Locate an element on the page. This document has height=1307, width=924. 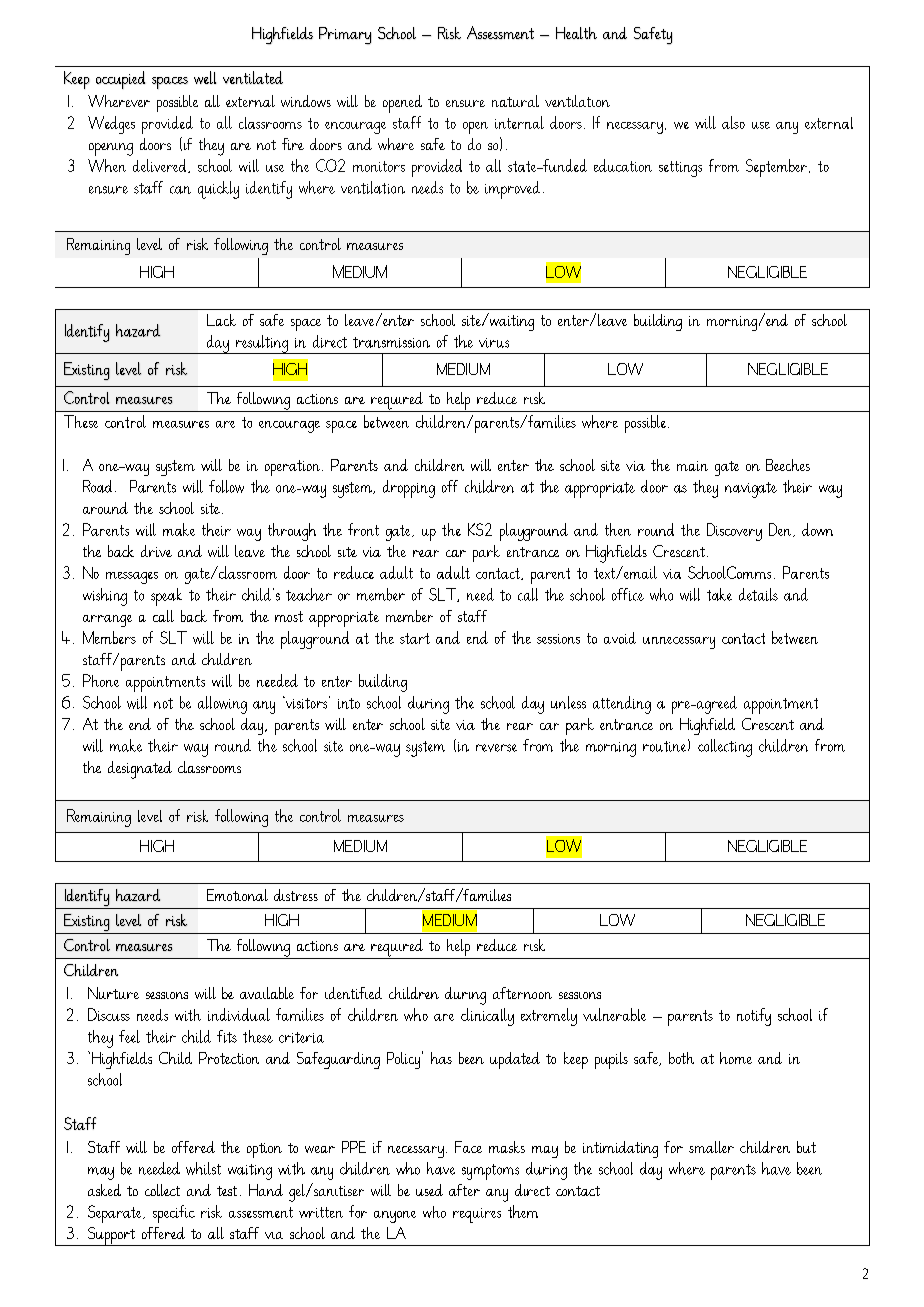
designated is located at coordinates (140, 770).
